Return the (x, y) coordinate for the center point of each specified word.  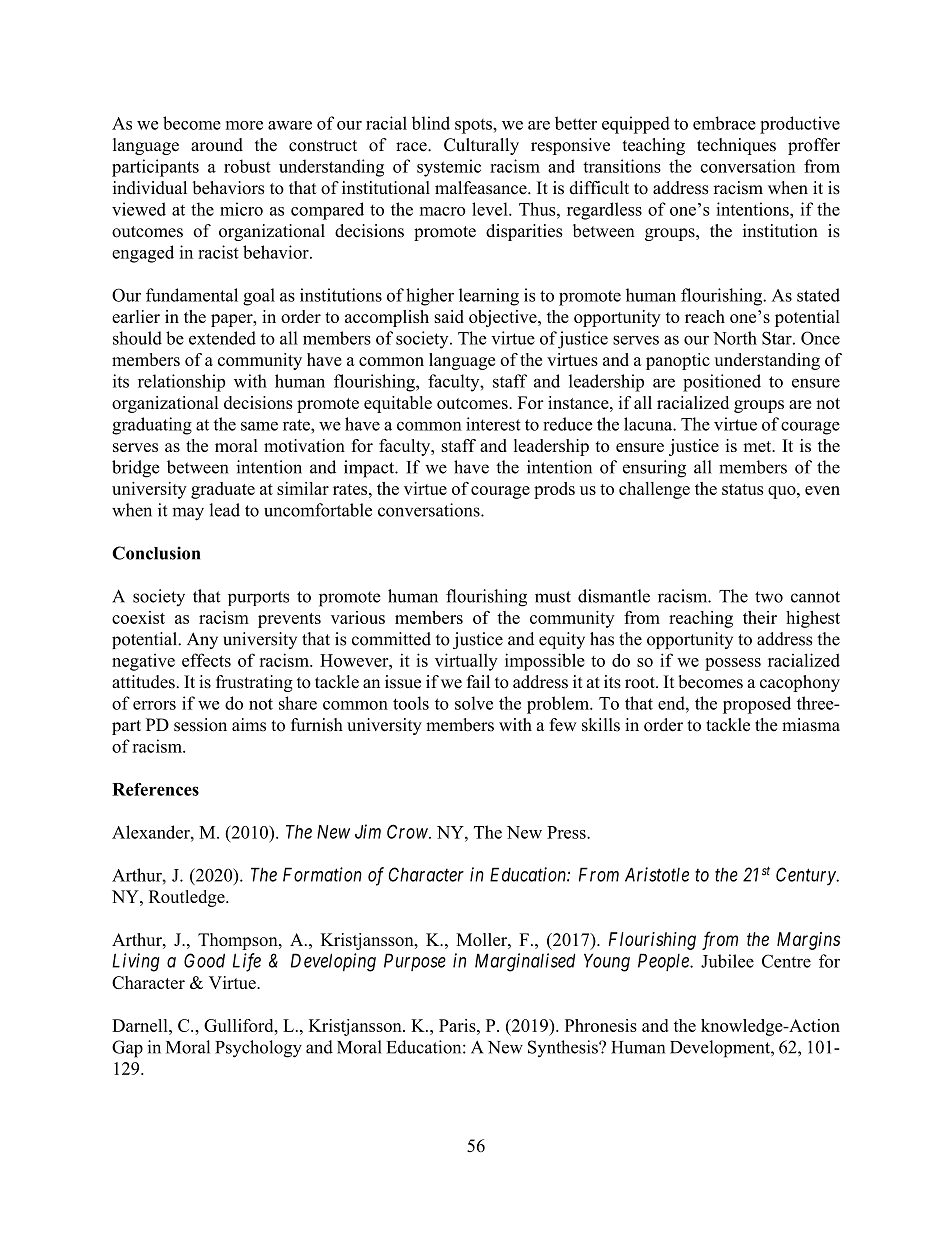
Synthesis (564, 1048)
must (553, 597)
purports (258, 598)
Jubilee (727, 961)
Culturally (481, 146)
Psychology (258, 1049)
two (769, 597)
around (217, 145)
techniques (736, 146)
